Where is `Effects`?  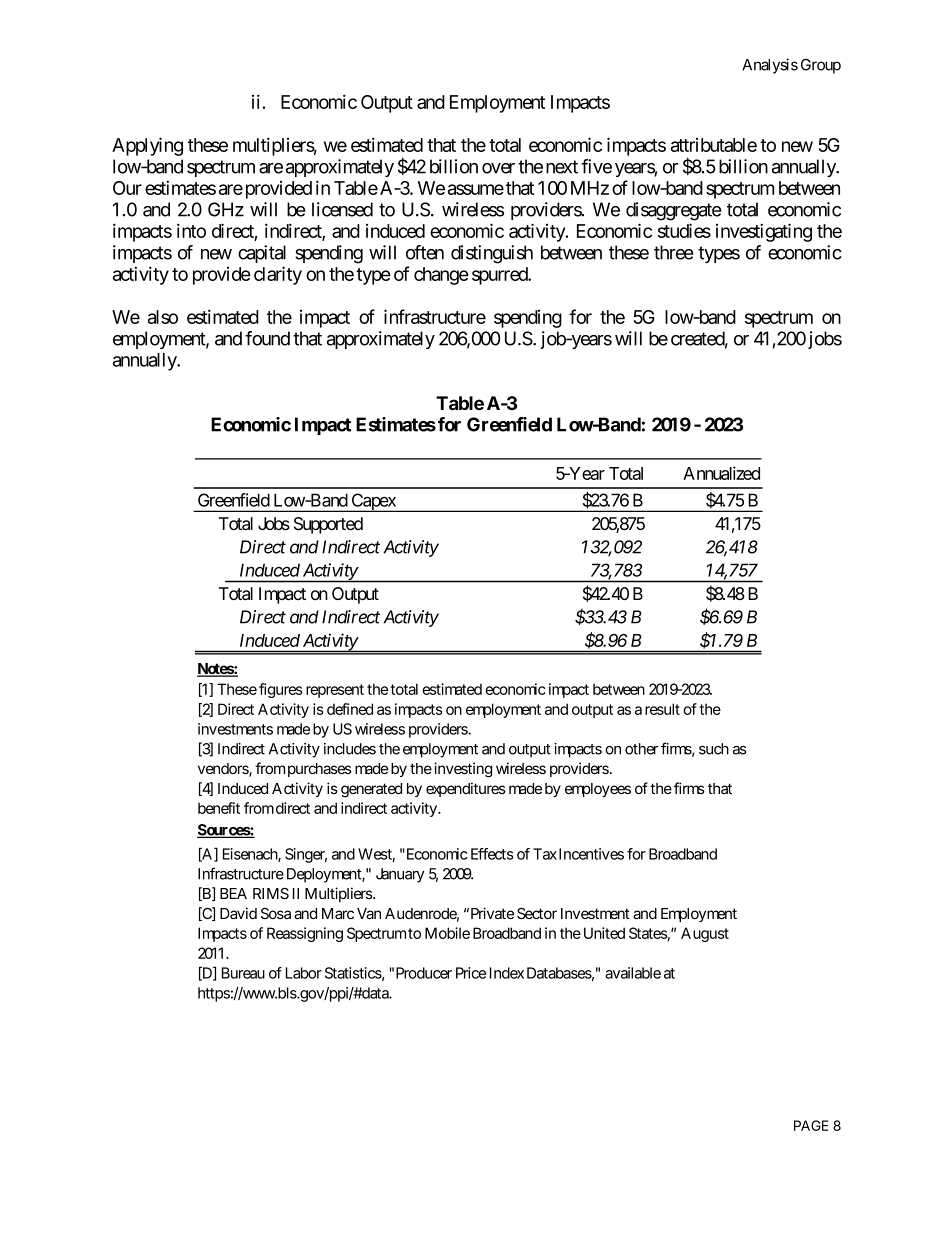
Effects is located at coordinates (492, 854).
